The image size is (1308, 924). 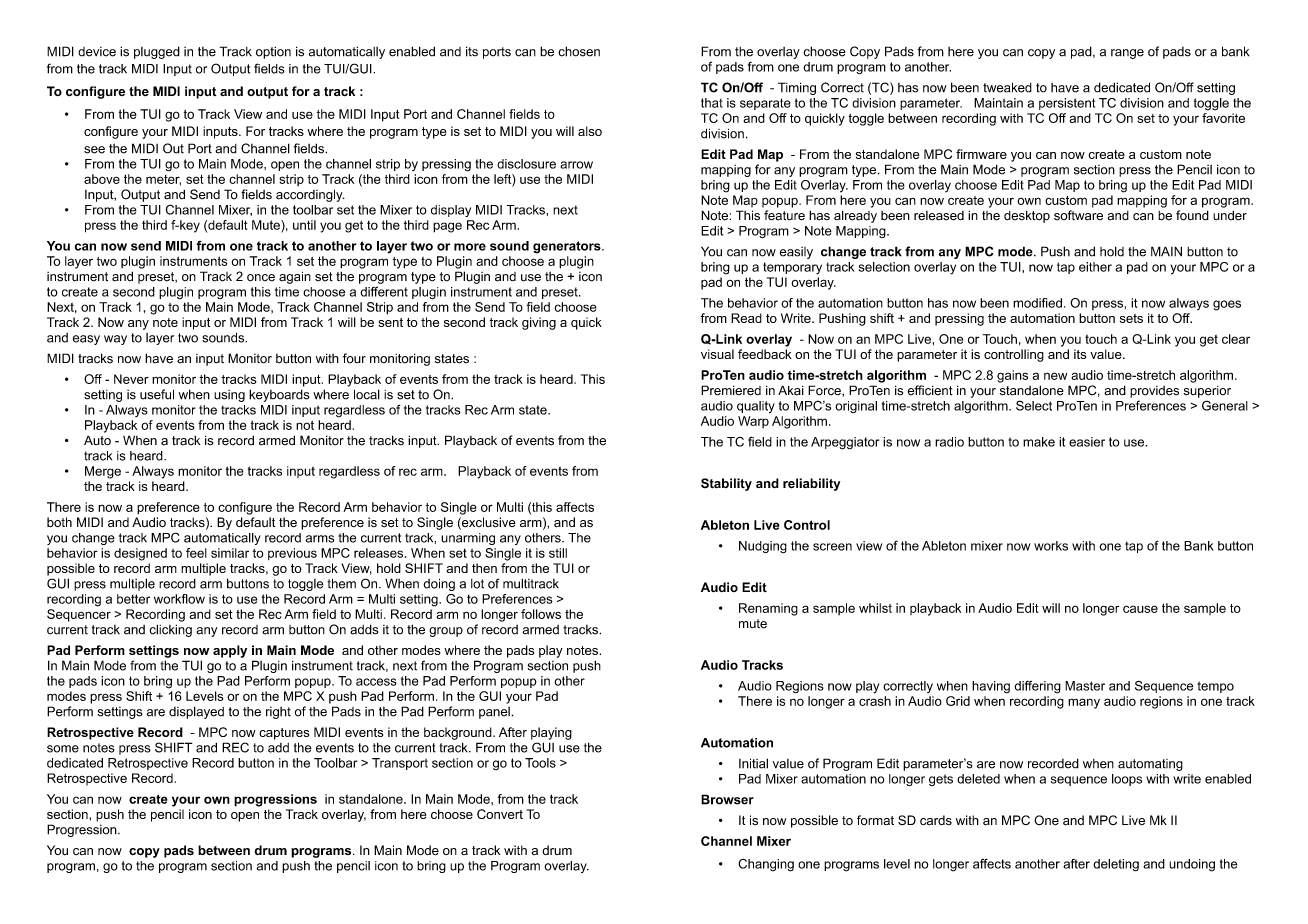 I want to click on chosen, so click(x=579, y=51).
